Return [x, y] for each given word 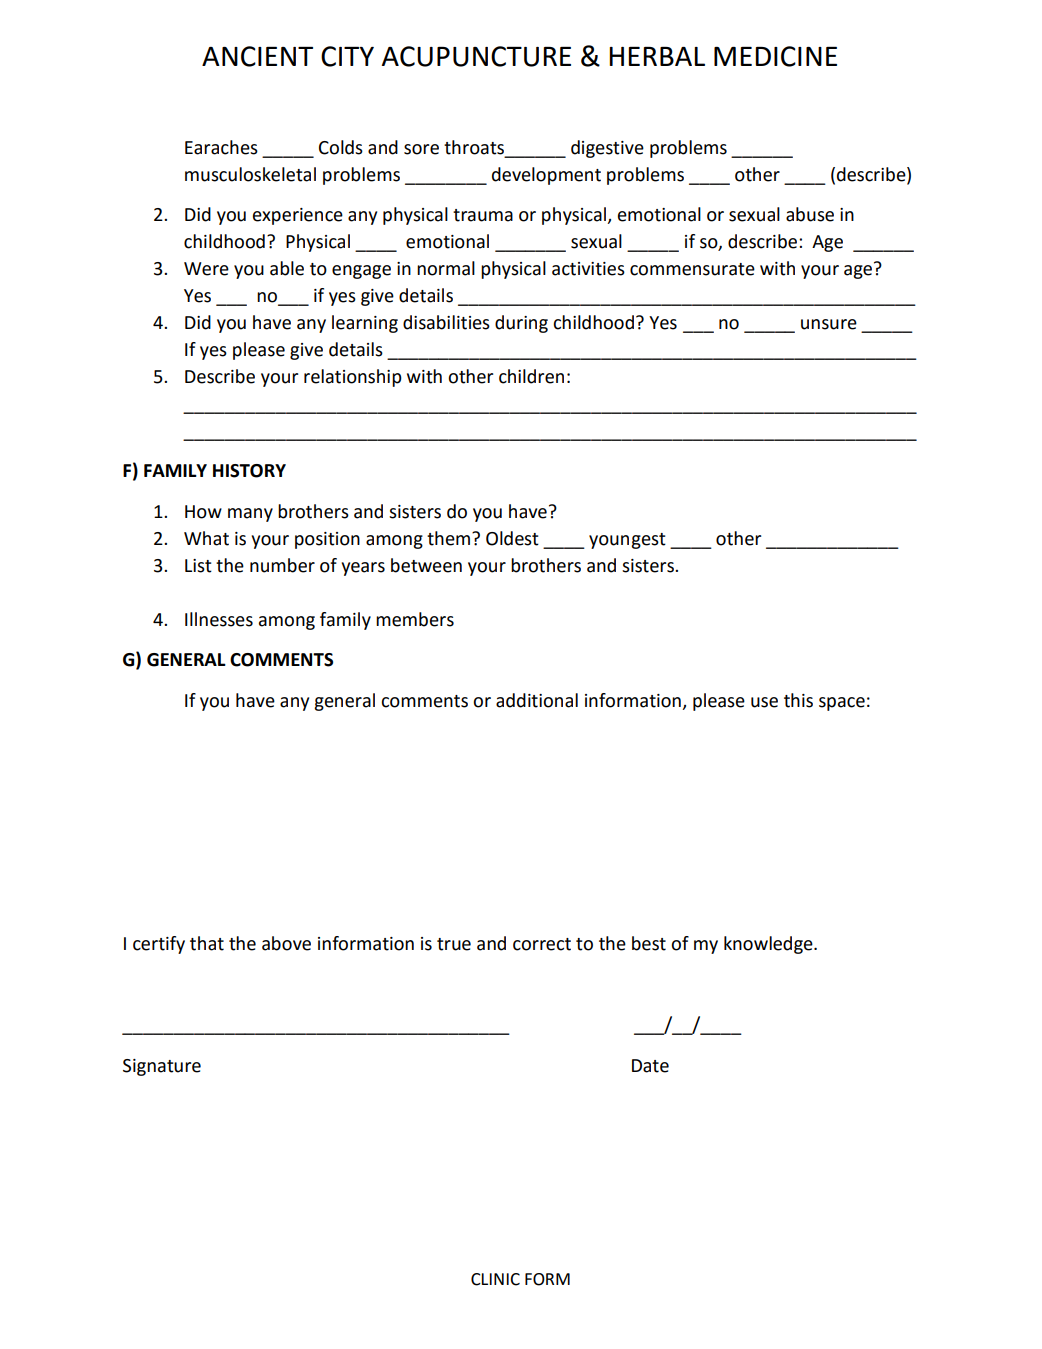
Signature [162, 1067]
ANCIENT [257, 56]
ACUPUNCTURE [476, 56]
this [798, 700]
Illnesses [219, 619]
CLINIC [495, 1279]
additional [537, 700]
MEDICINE [775, 56]
